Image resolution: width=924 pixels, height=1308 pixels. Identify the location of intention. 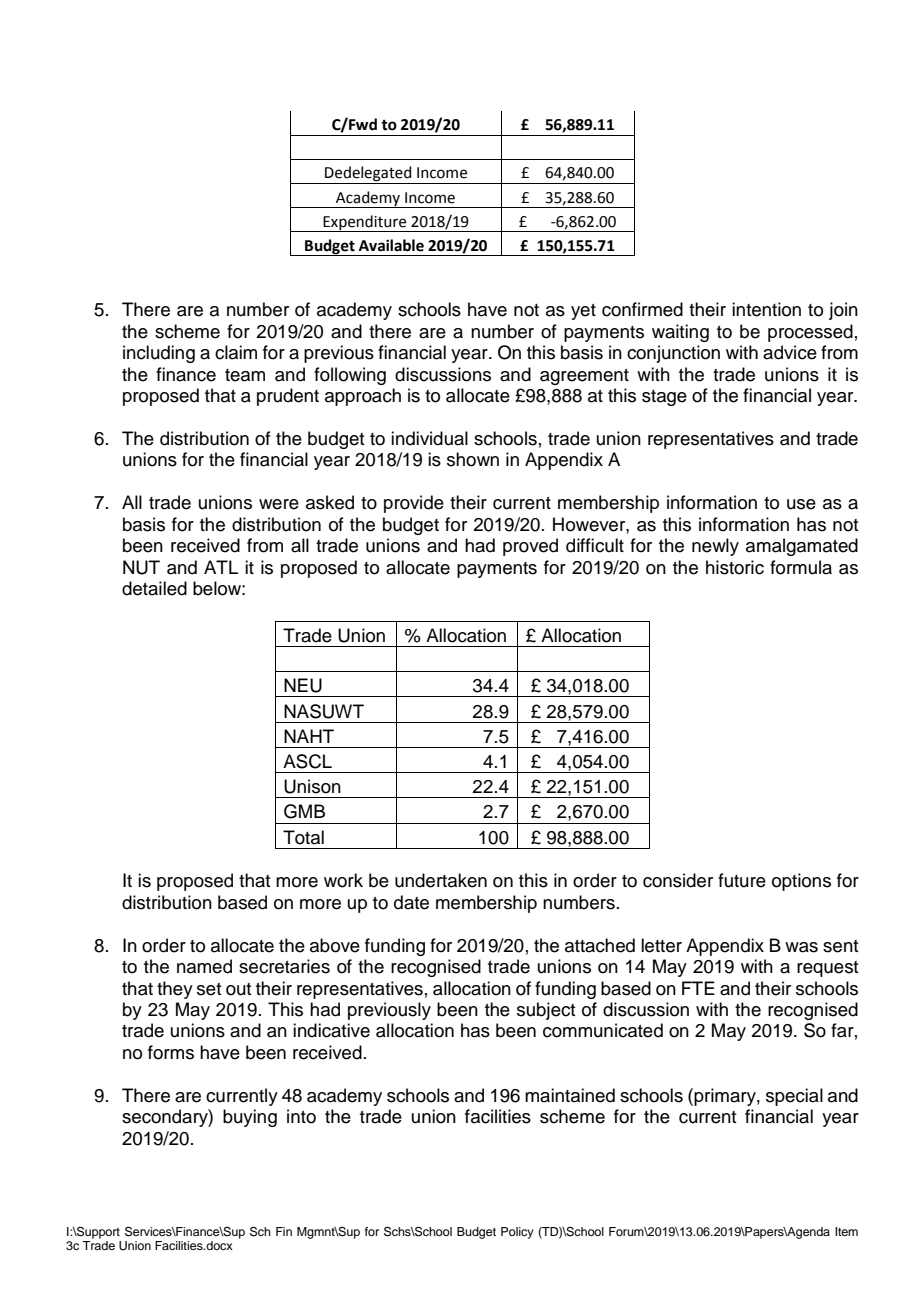
(766, 309).
